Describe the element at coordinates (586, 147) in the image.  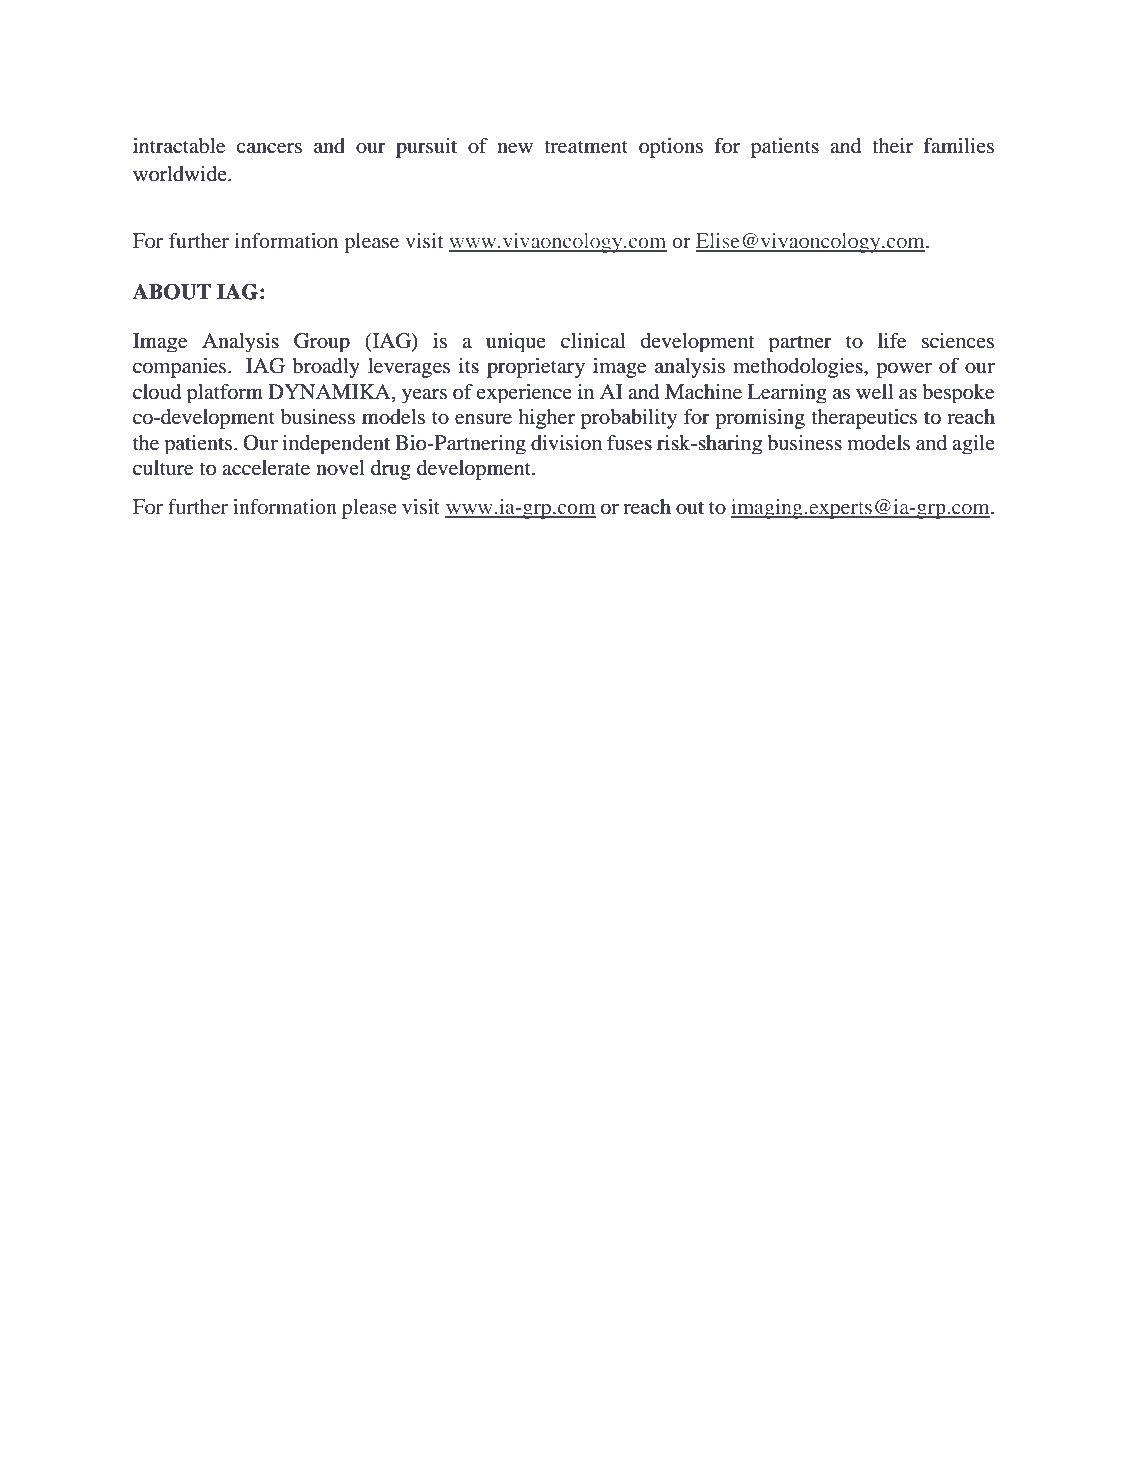
I see `treatment` at that location.
